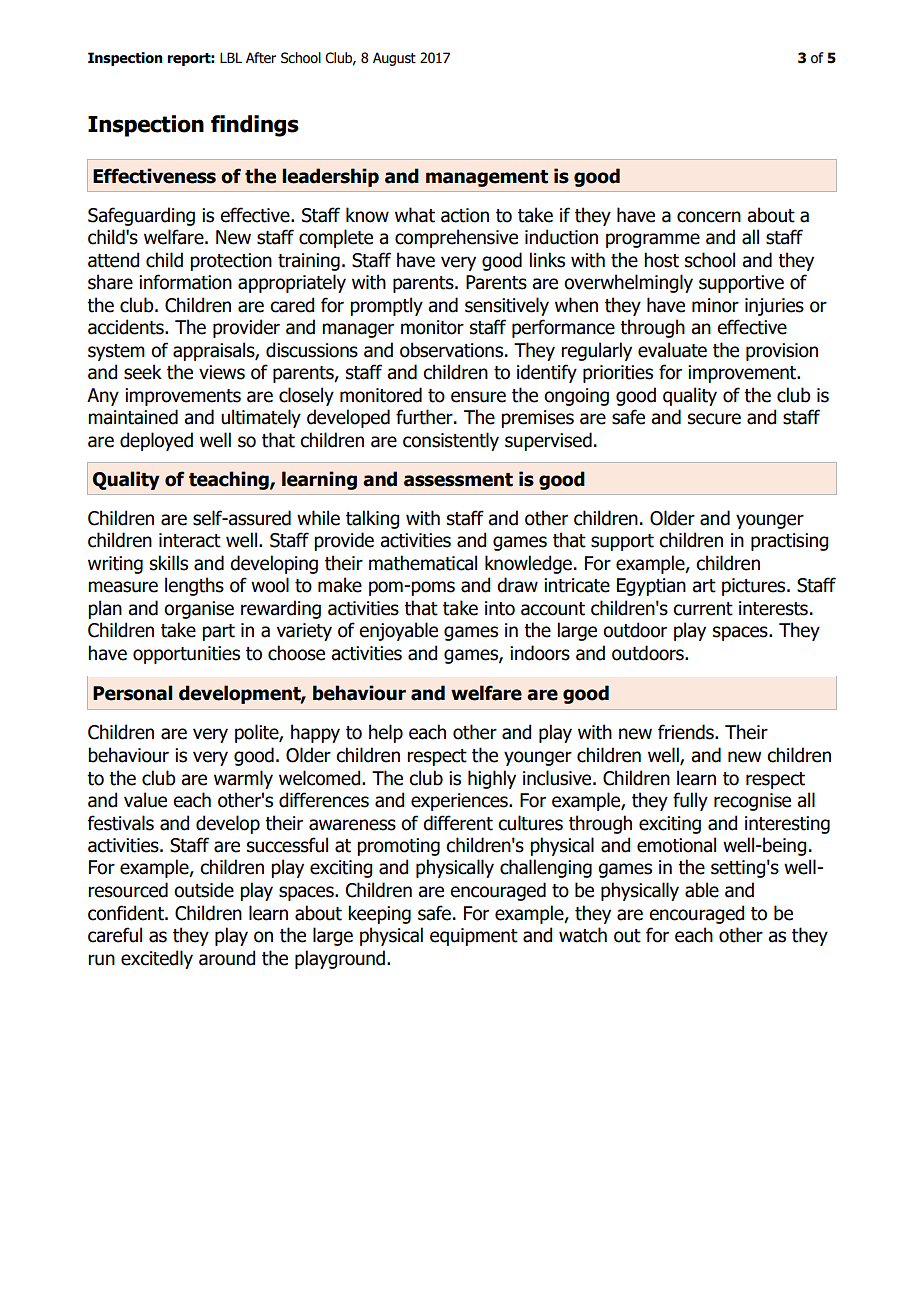  I want to click on concern, so click(709, 217).
